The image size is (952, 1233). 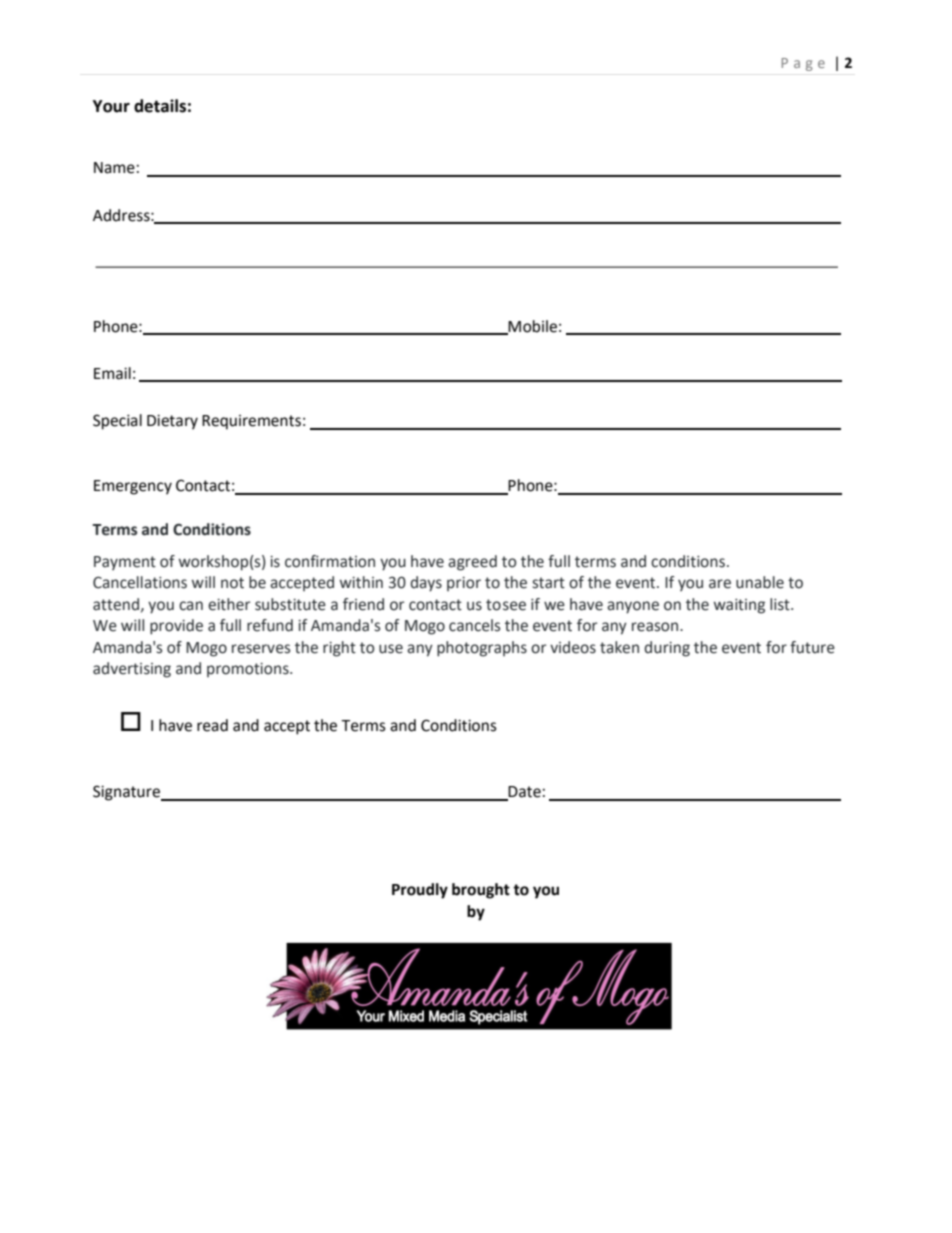 What do you see at coordinates (127, 793) in the screenshot?
I see `Signature` at bounding box center [127, 793].
